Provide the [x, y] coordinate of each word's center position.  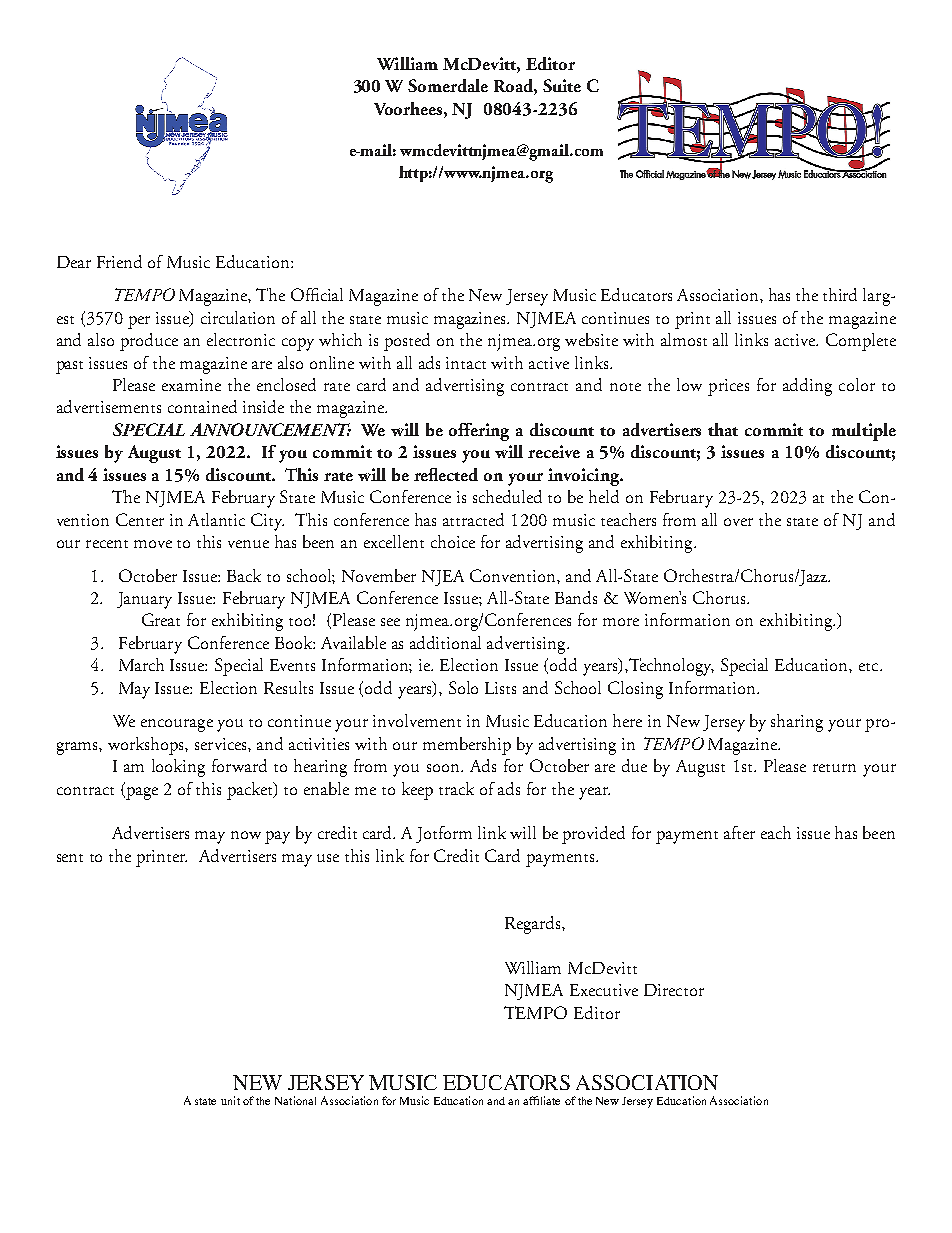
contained [202, 406]
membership [467, 746]
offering [479, 432]
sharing [797, 723]
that [723, 429]
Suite [562, 85]
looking [178, 768]
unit [230, 1100]
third [840, 294]
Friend [119, 261]
